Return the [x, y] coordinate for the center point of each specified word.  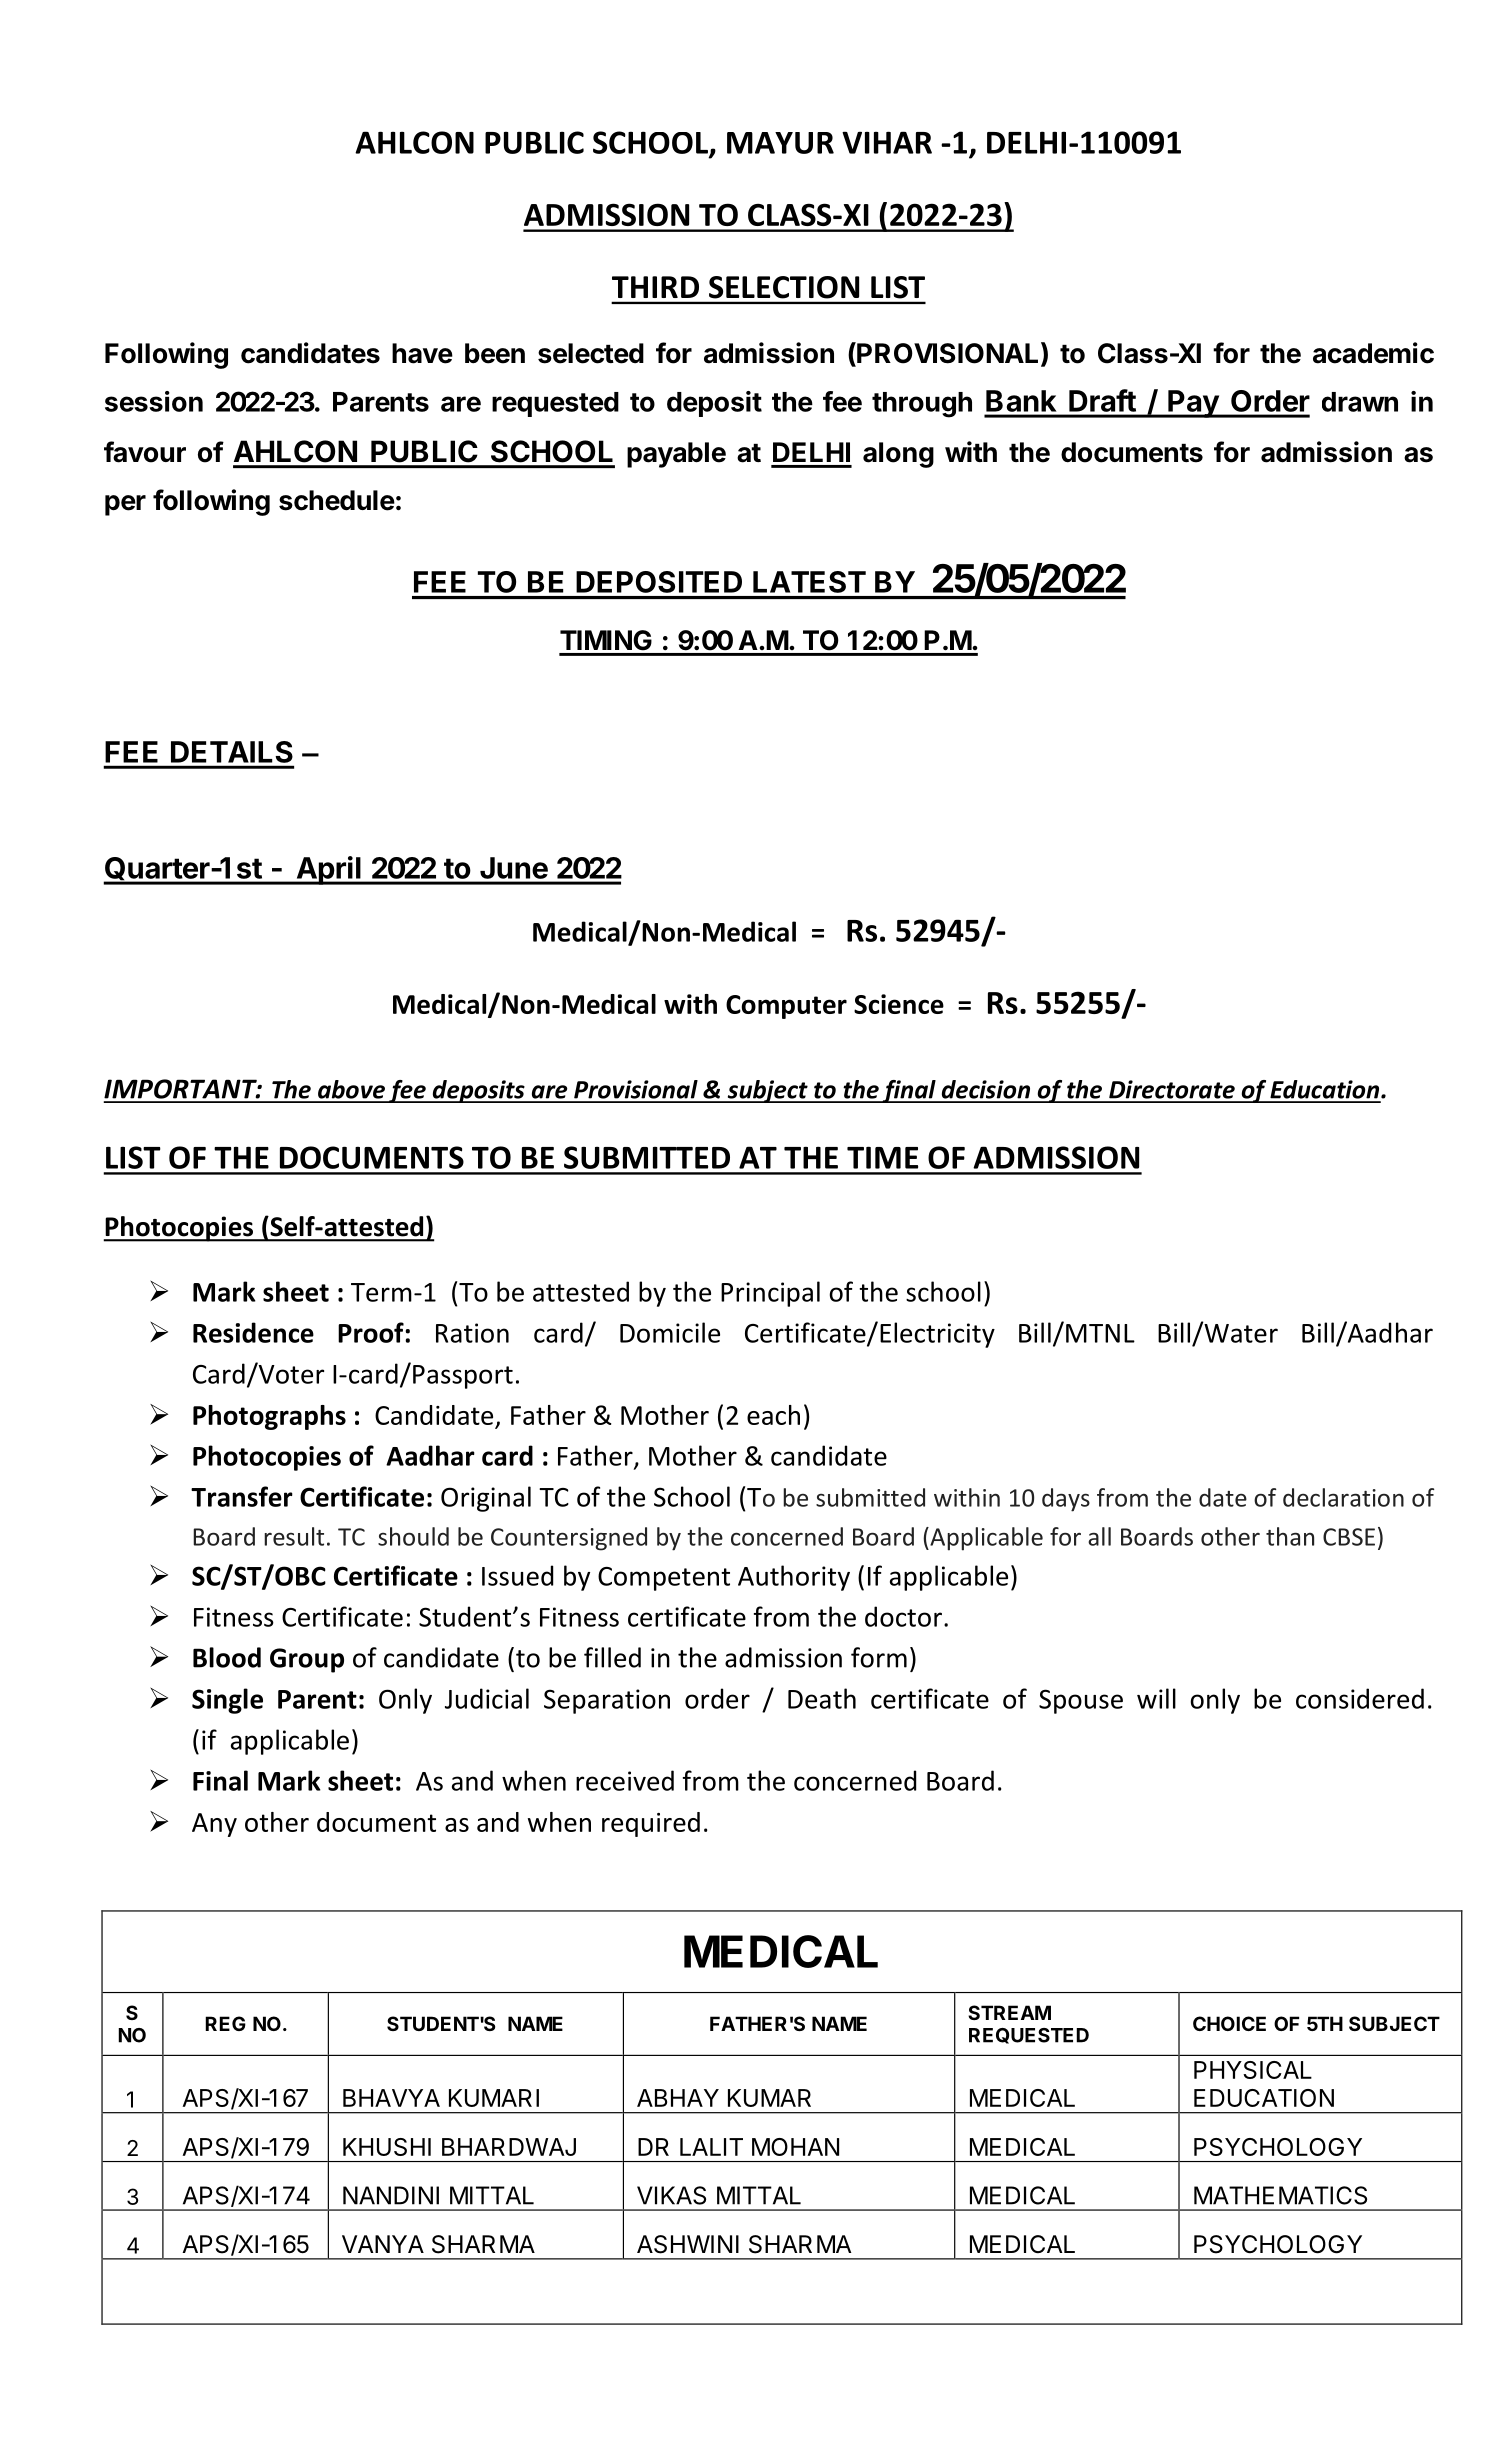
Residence [253, 1332]
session [154, 401]
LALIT [711, 2147]
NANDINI [391, 2195]
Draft [1102, 400]
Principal [770, 1294]
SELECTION [784, 287]
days [1066, 1500]
